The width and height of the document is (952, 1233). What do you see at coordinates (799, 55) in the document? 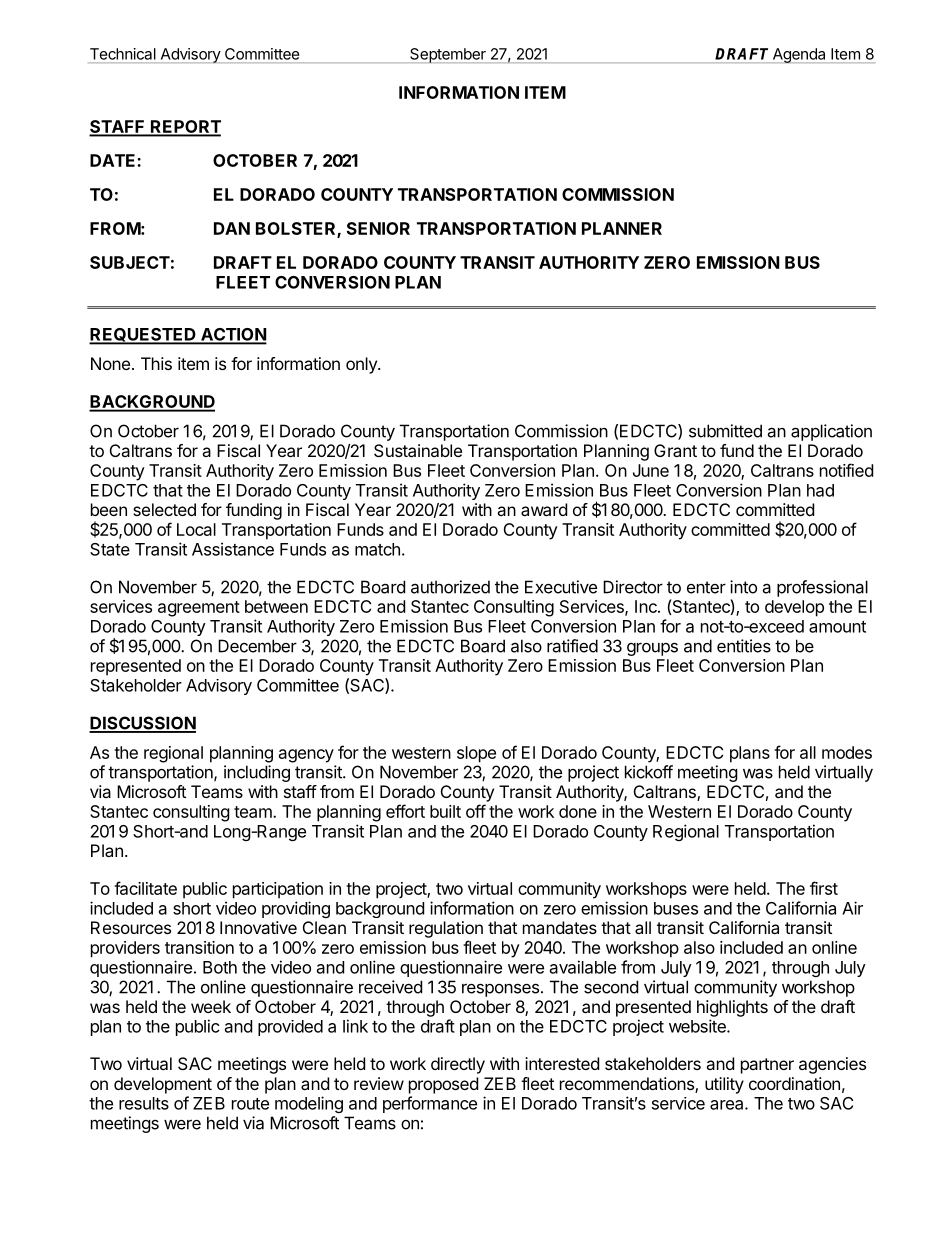
I see `Agenda` at bounding box center [799, 55].
